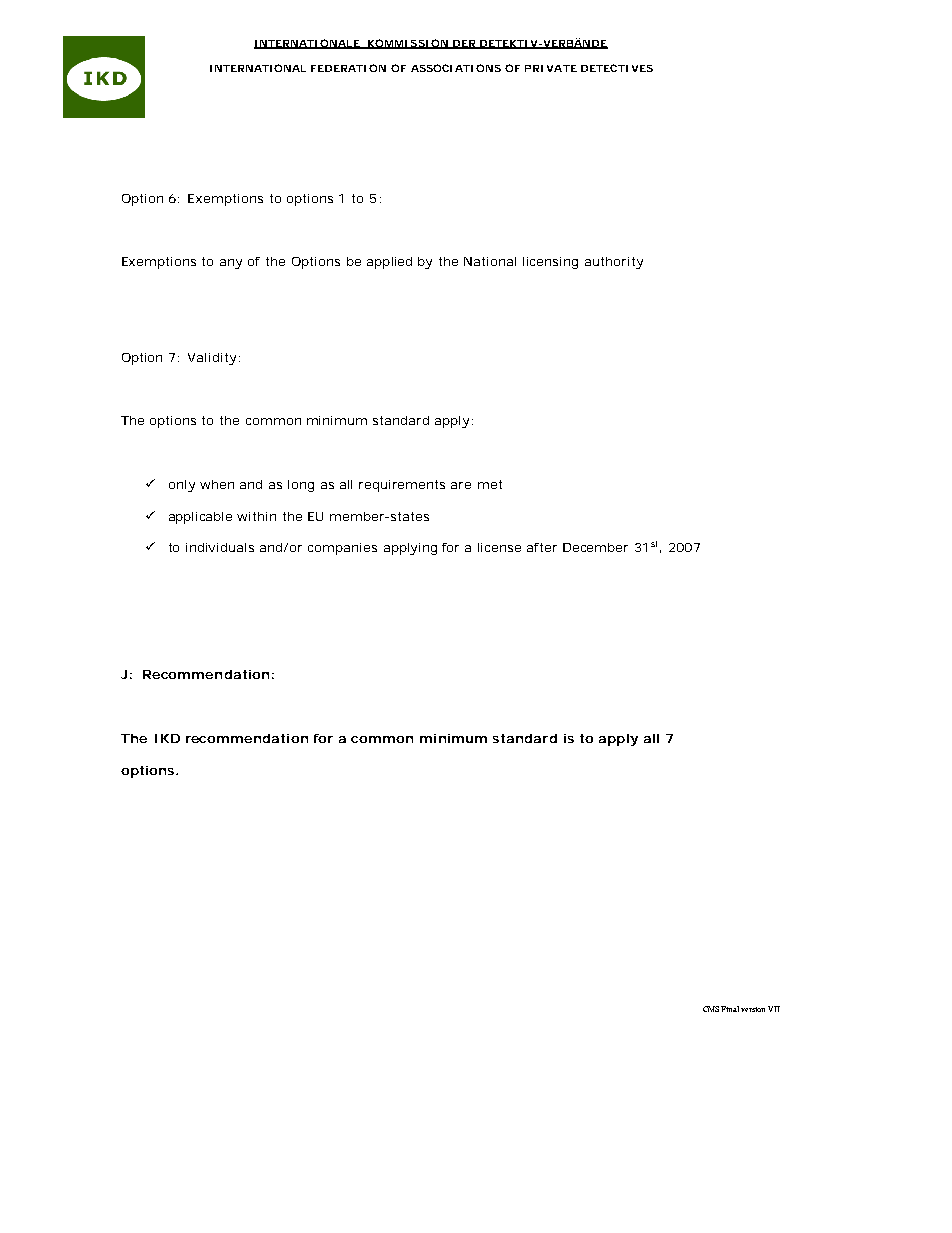 This screenshot has width=952, height=1233. Describe the element at coordinates (614, 263) in the screenshot. I see `authority` at that location.
